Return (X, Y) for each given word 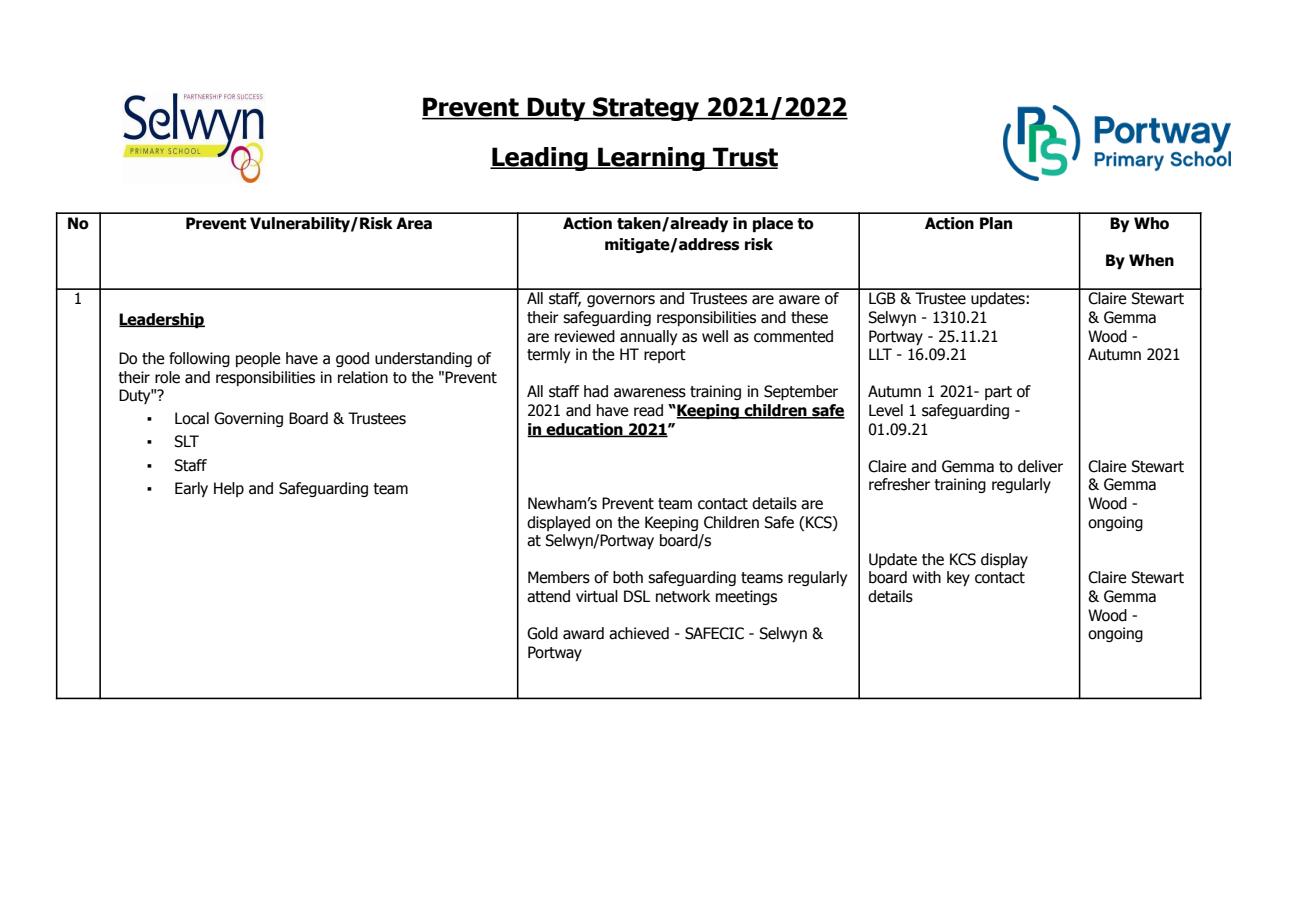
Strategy (646, 109)
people (258, 359)
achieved (639, 633)
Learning (651, 159)
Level (886, 410)
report (665, 356)
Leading (540, 159)
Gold (542, 633)
